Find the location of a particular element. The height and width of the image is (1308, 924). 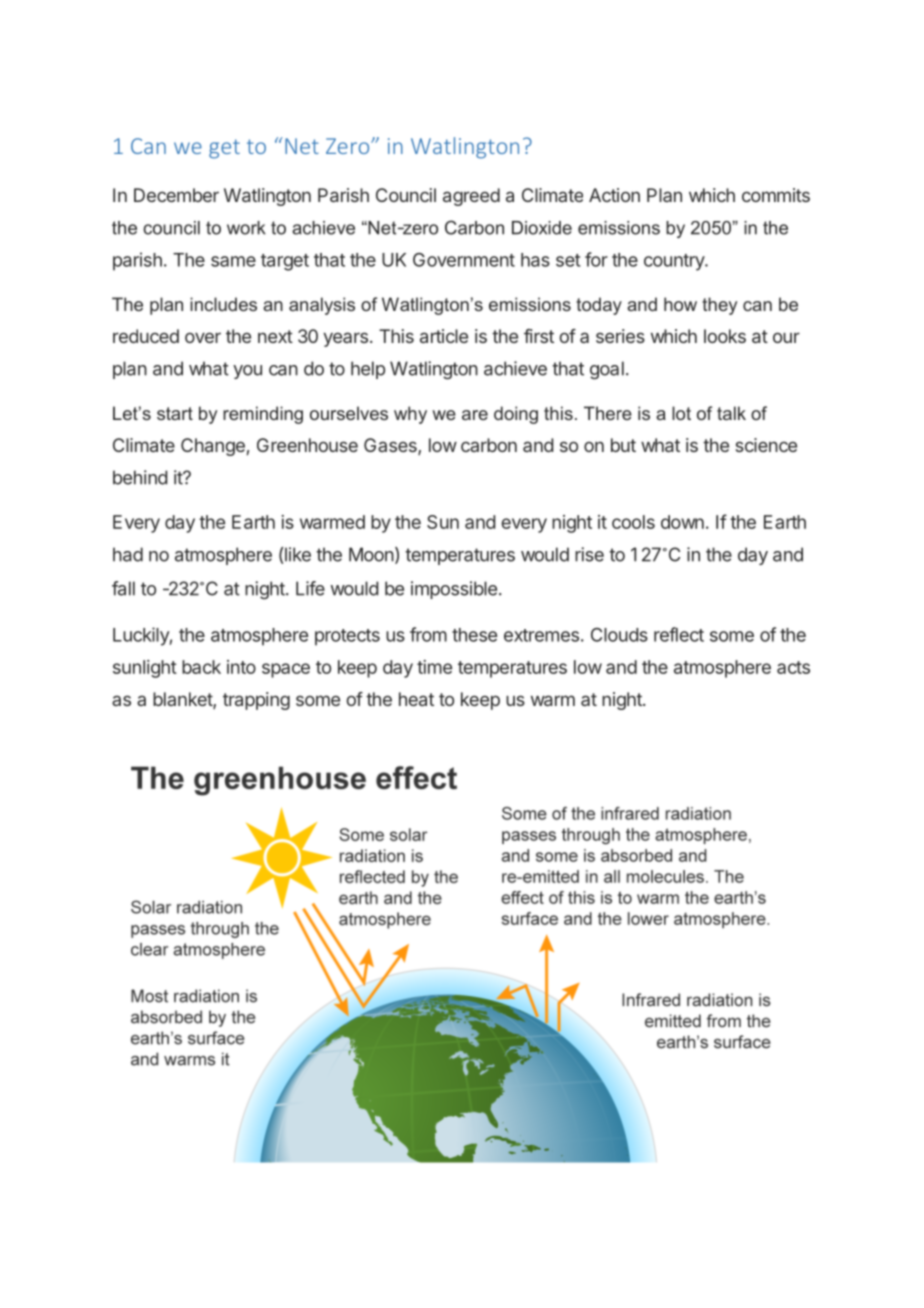

heat is located at coordinates (416, 699).
